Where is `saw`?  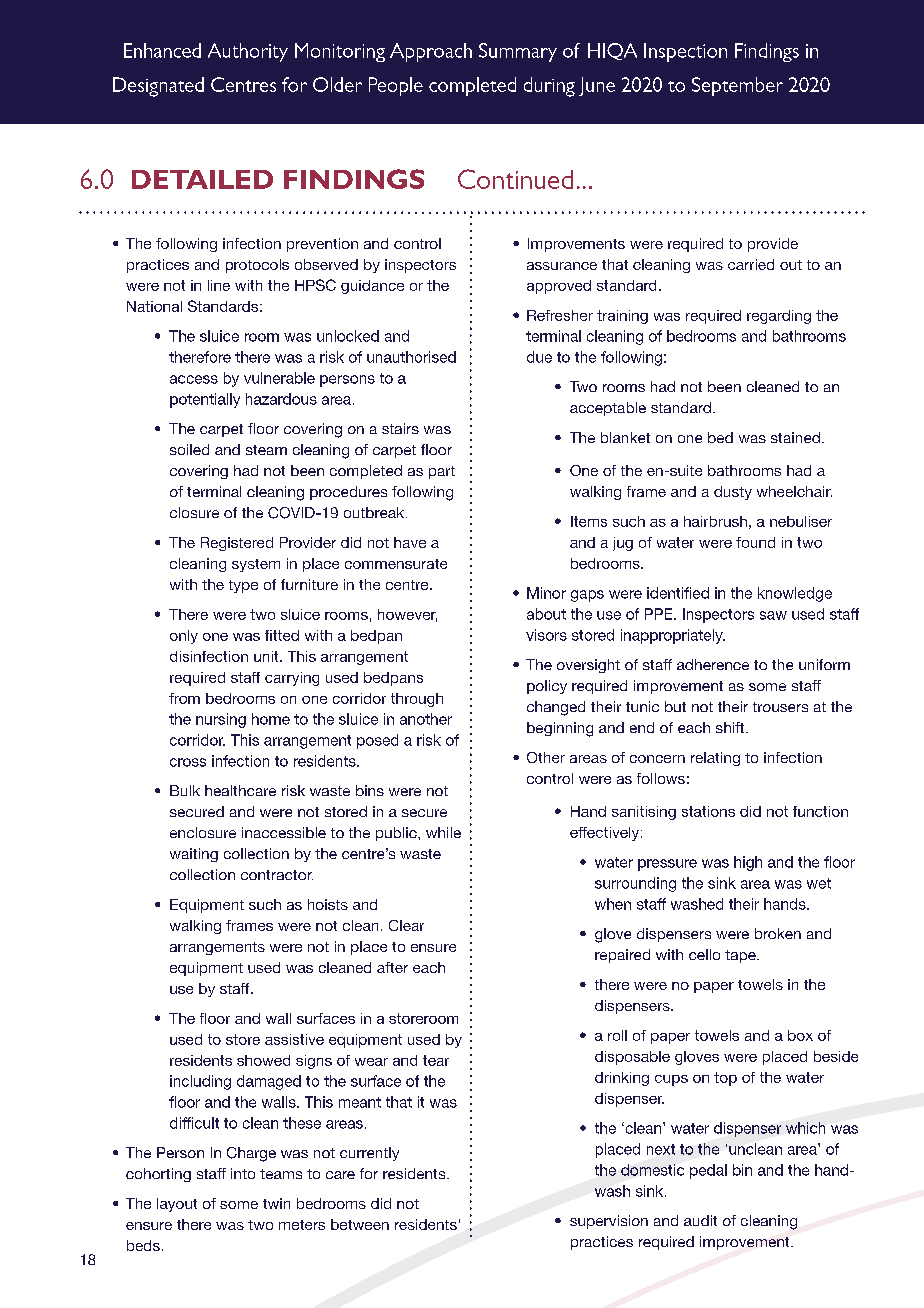
saw is located at coordinates (773, 615).
